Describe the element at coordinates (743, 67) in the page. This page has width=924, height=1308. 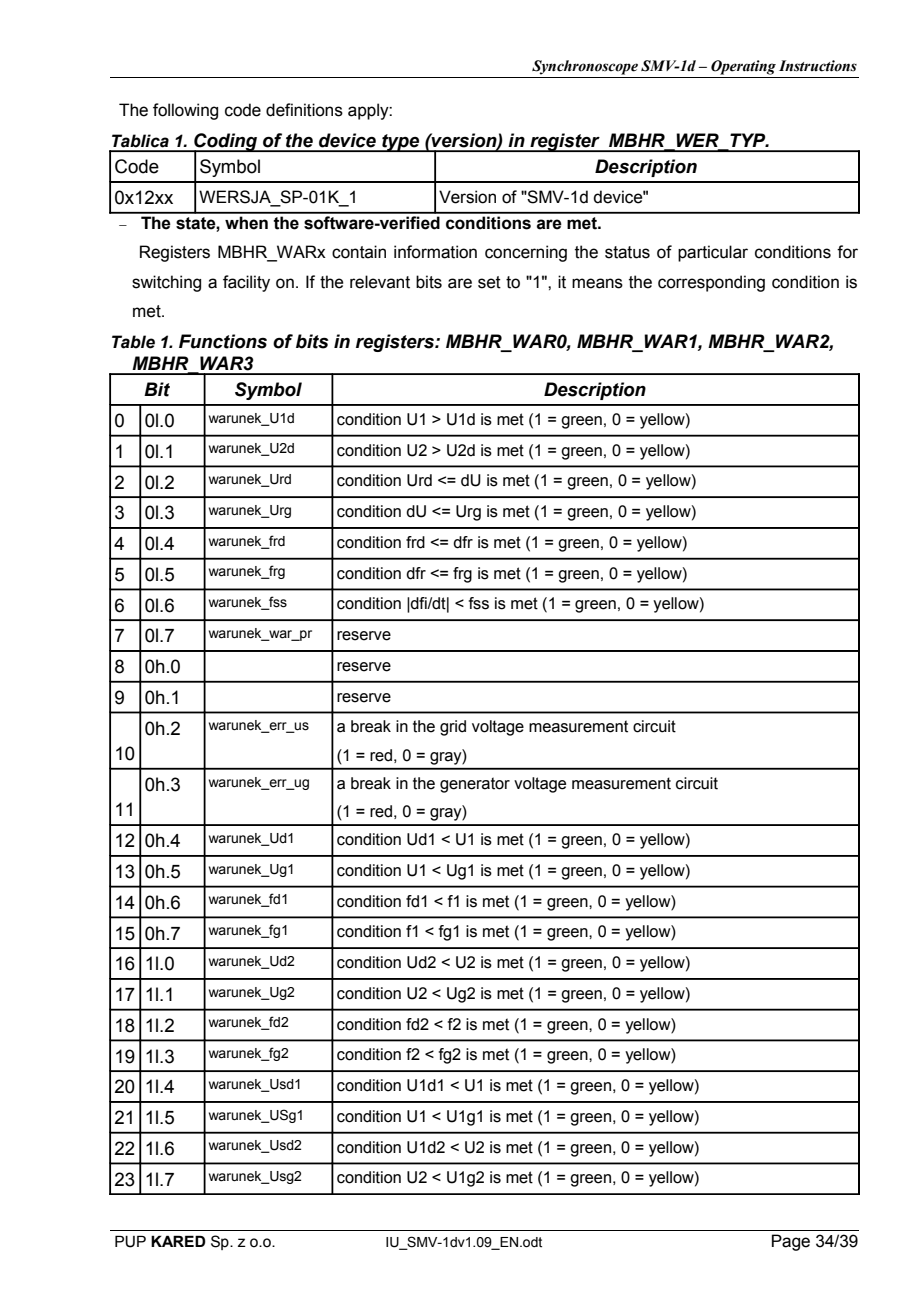
I see `Operating` at that location.
